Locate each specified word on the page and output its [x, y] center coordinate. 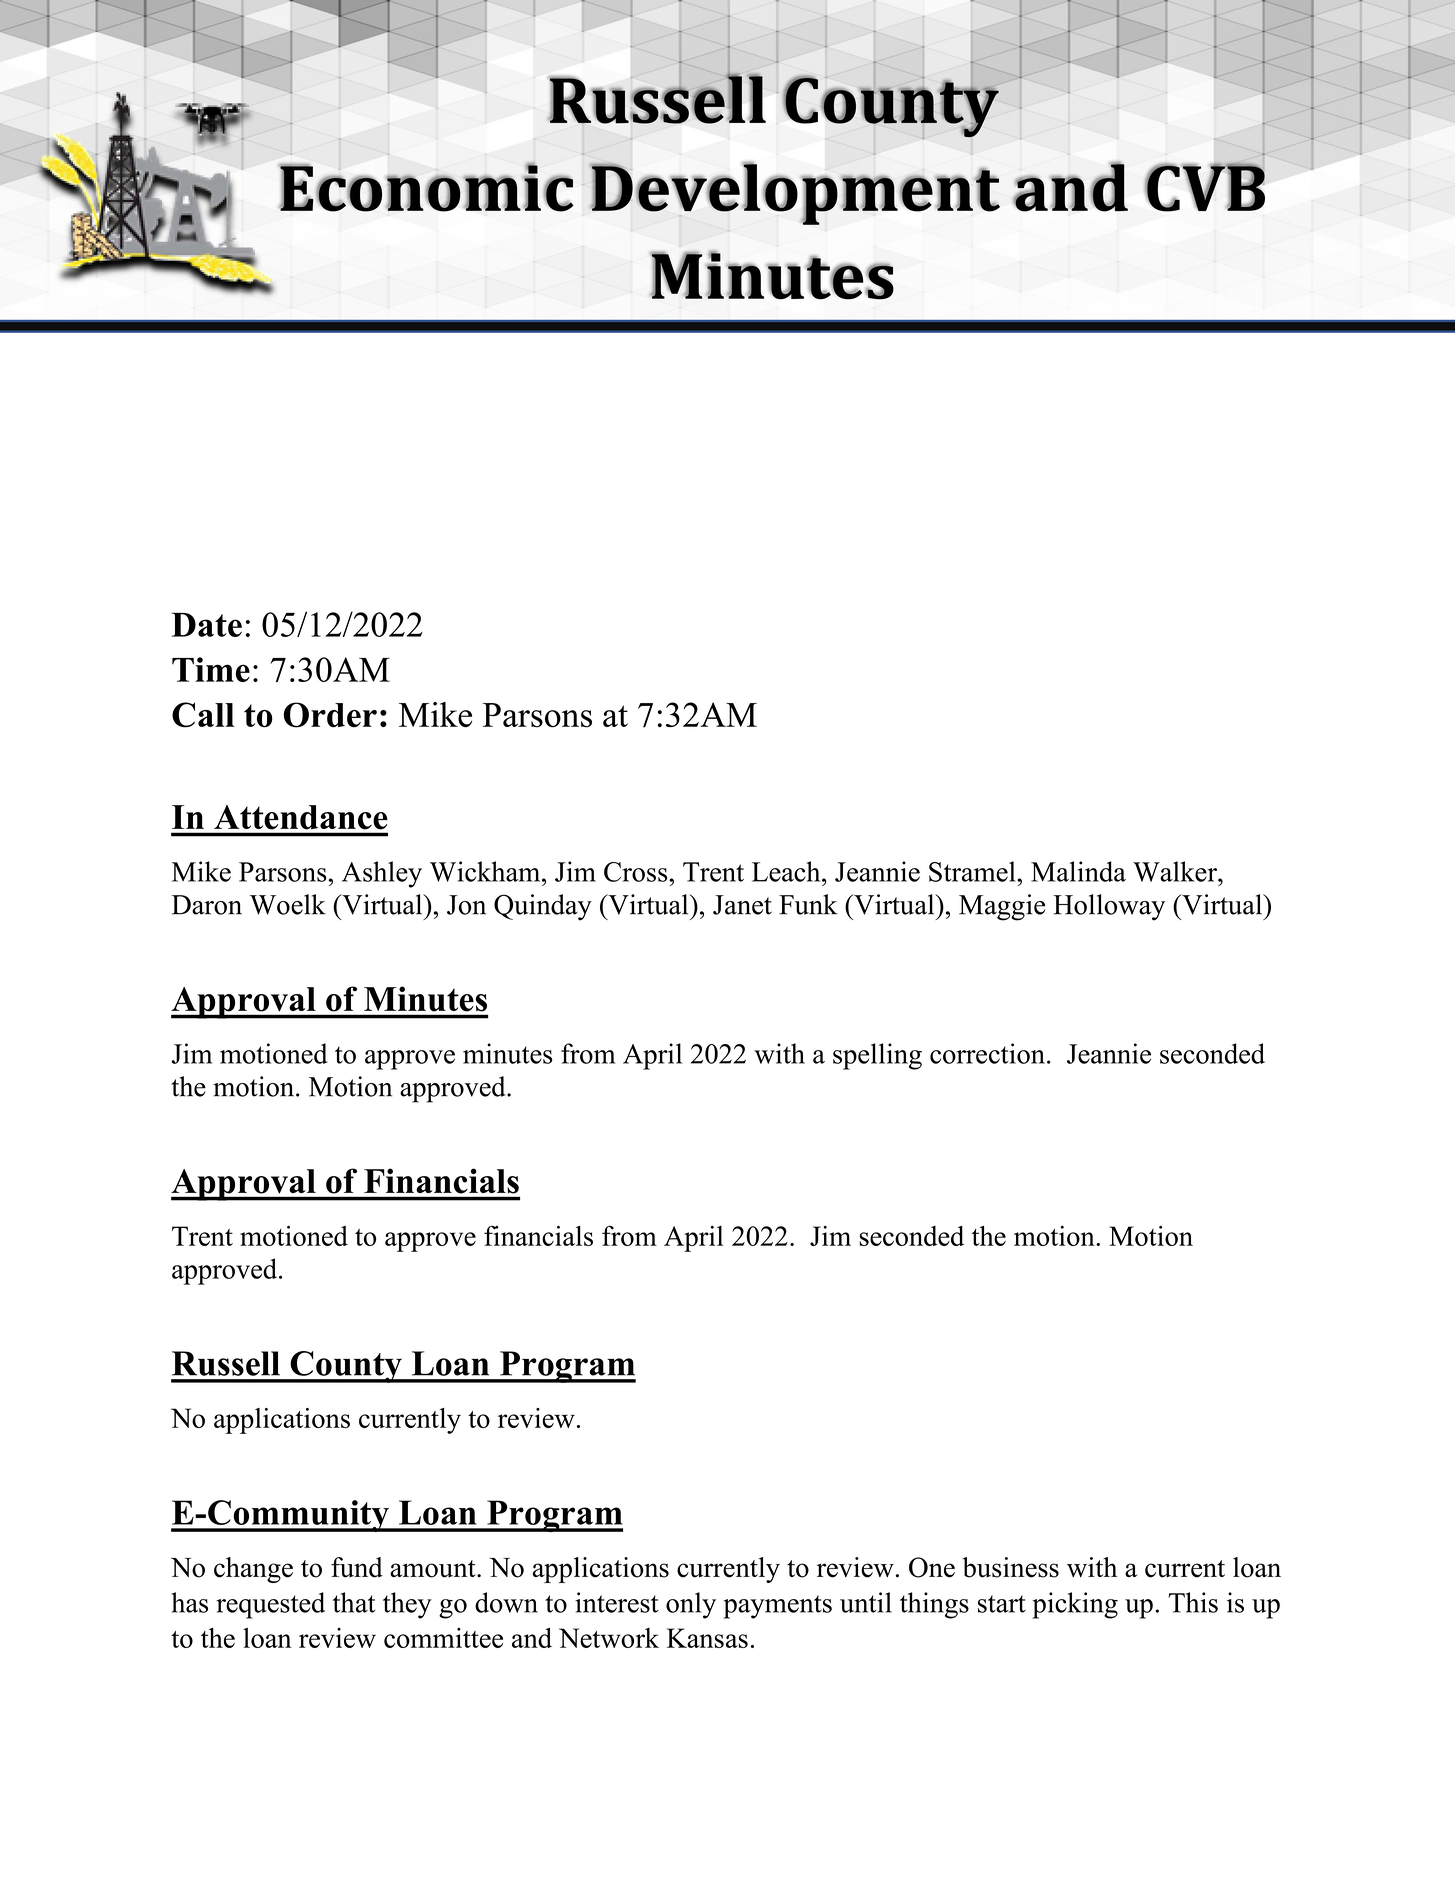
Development [795, 193]
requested [270, 1605]
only [691, 1605]
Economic [426, 187]
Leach [787, 871]
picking [1075, 1605]
